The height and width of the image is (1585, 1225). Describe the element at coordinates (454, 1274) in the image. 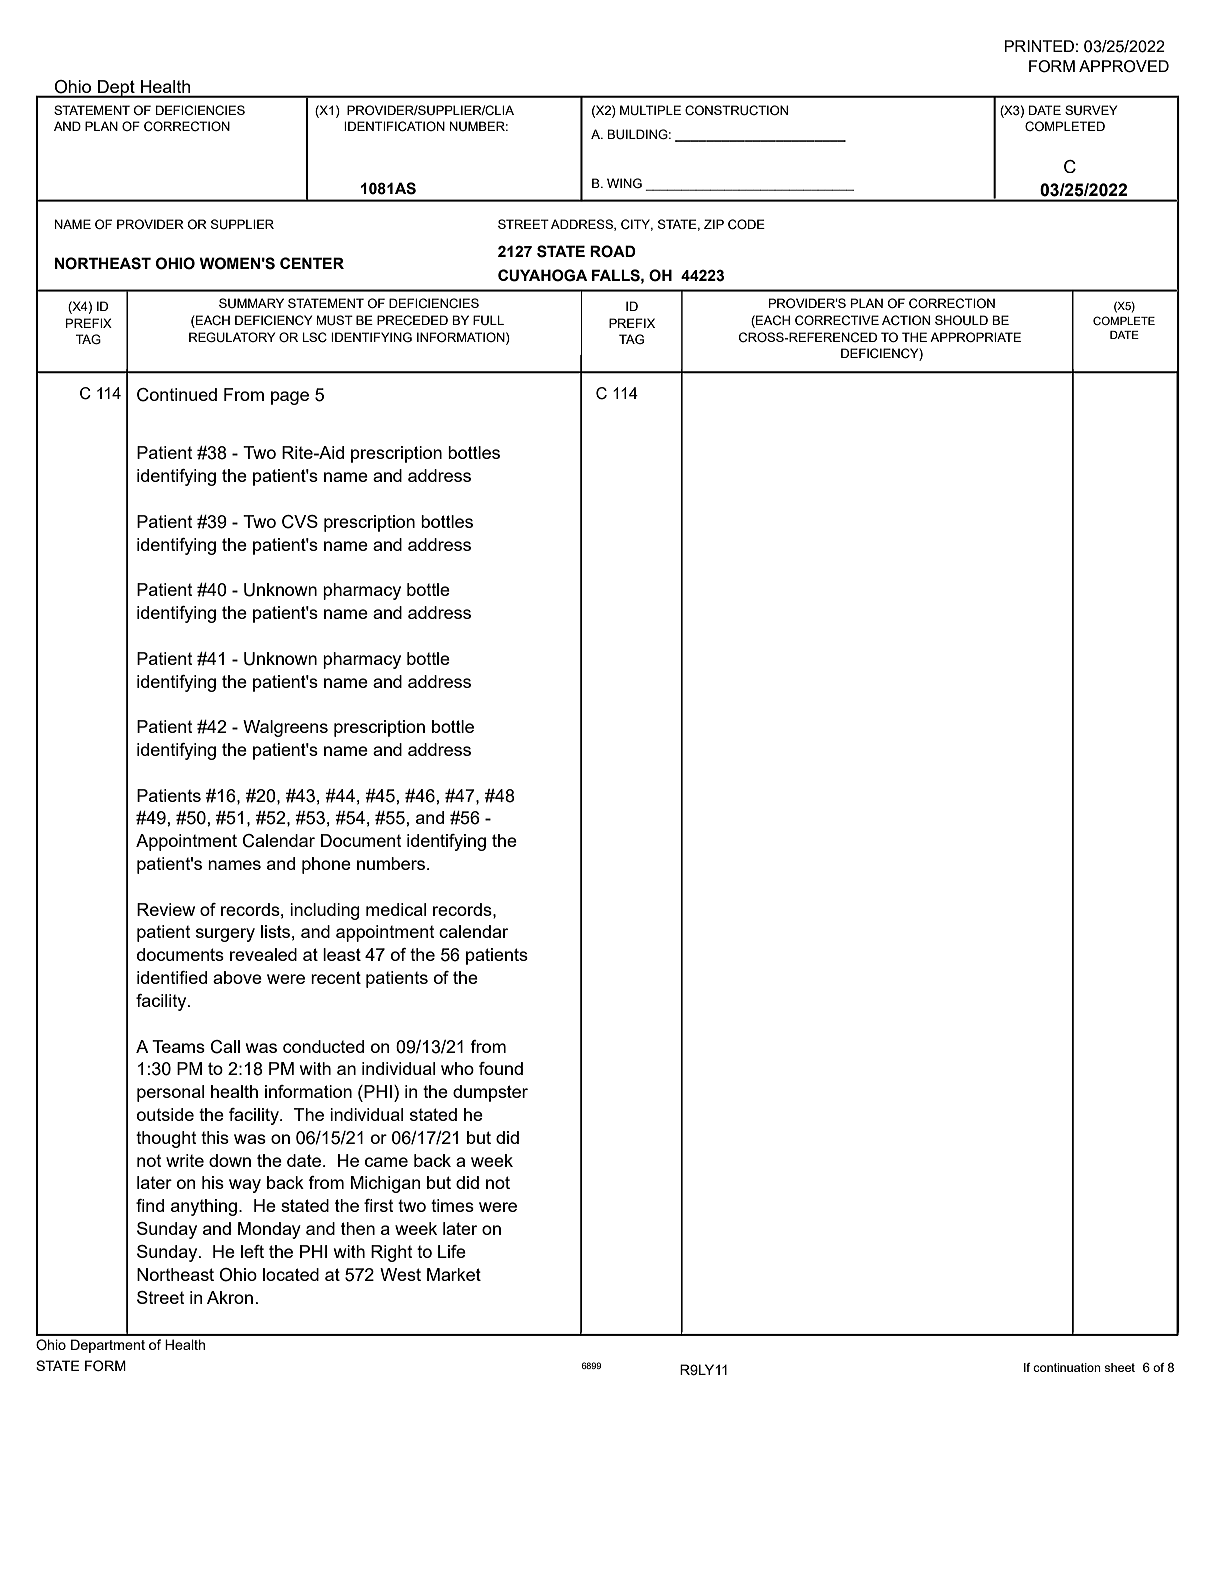

I see `Market` at that location.
